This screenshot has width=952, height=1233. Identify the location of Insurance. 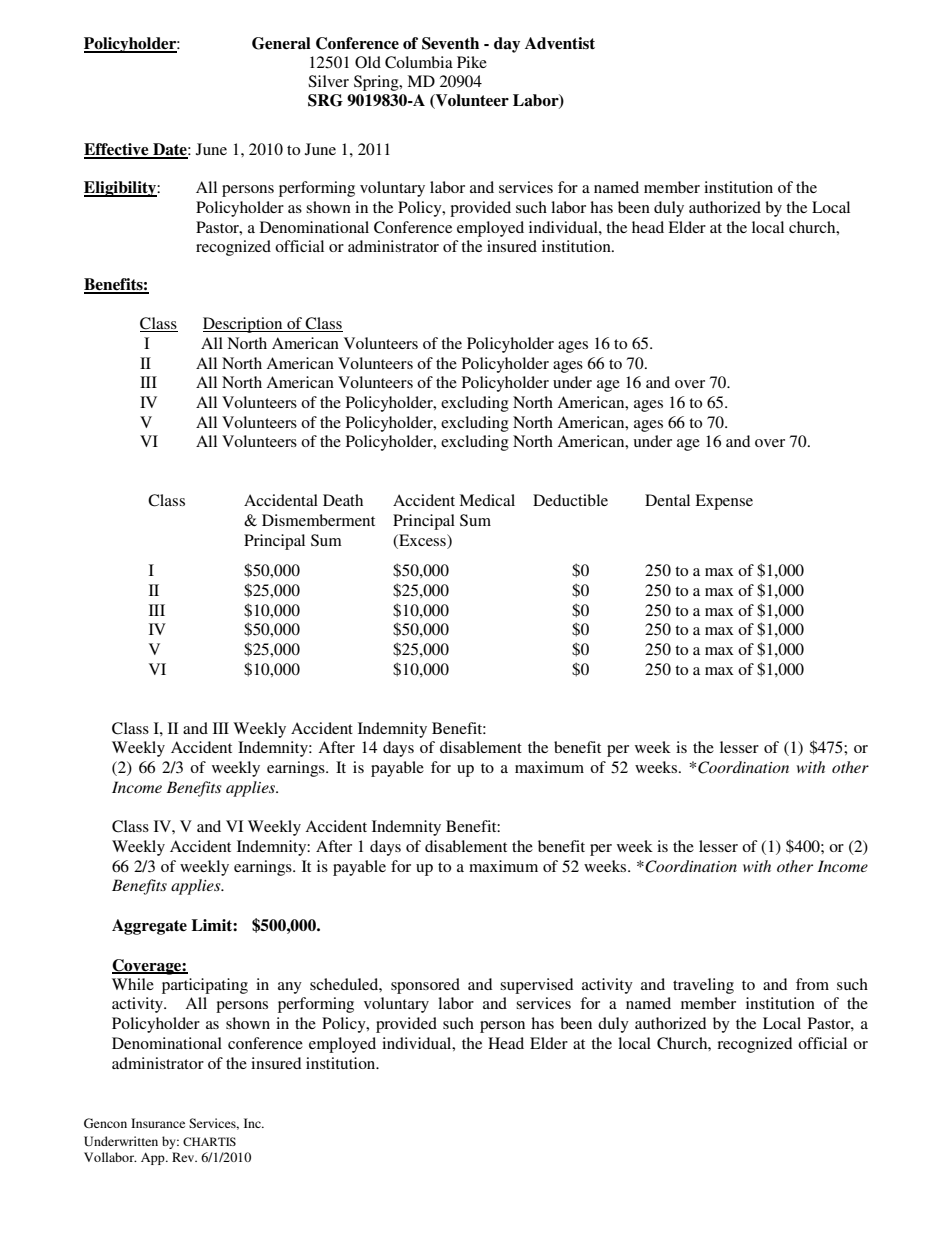
(158, 1123).
